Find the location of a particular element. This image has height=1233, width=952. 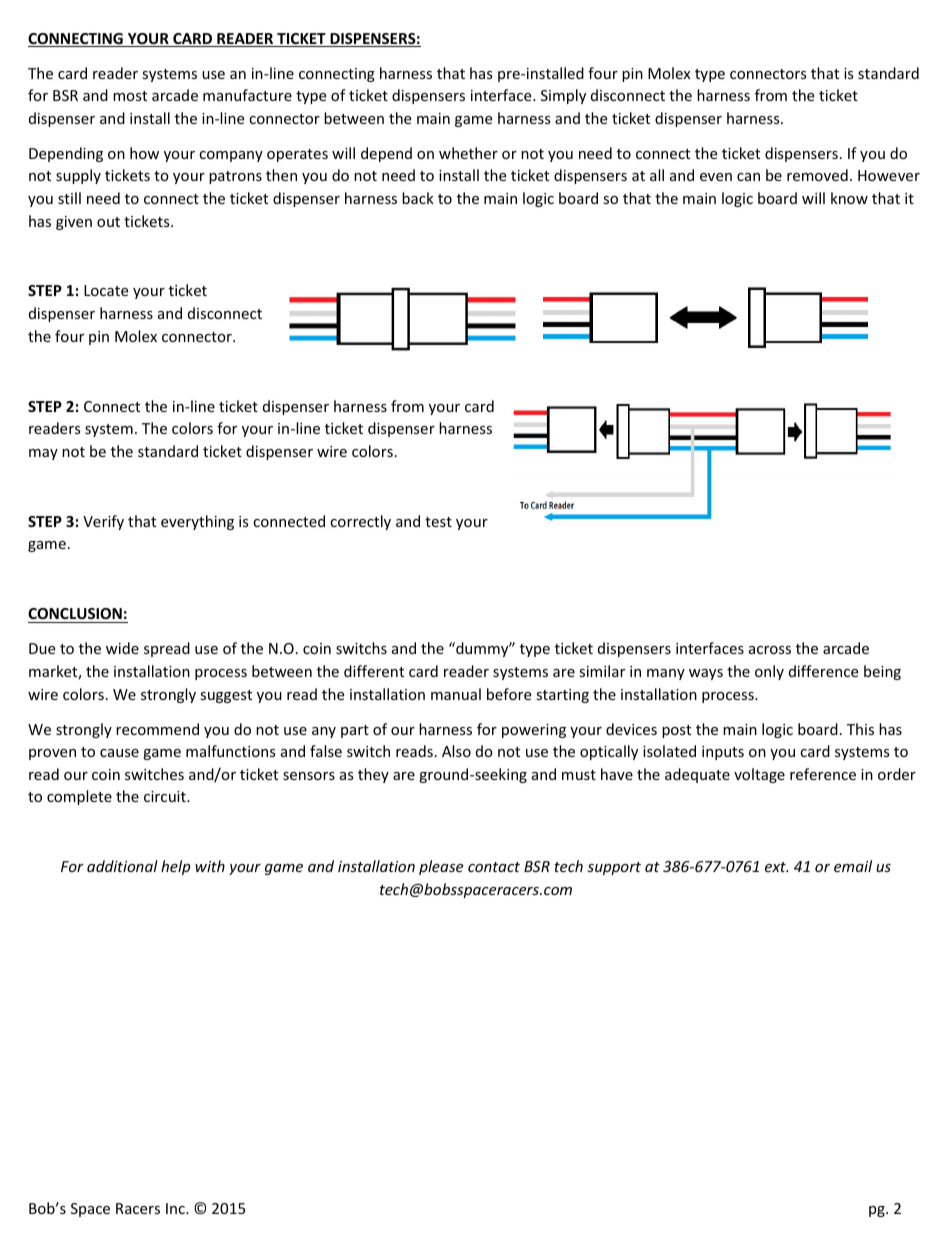

Verify is located at coordinates (103, 522).
